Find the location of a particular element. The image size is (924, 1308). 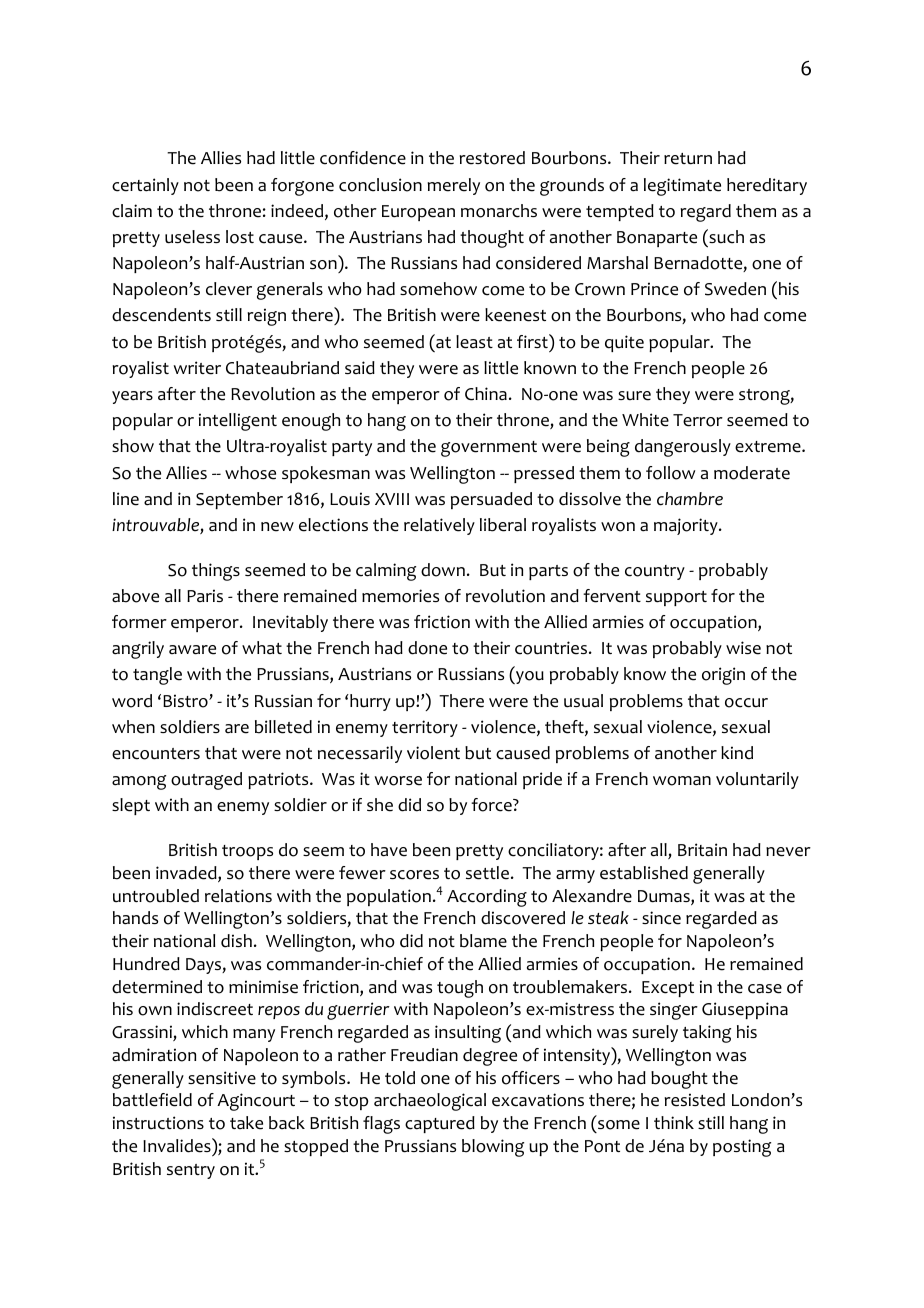

Invalides is located at coordinates (178, 1145).
